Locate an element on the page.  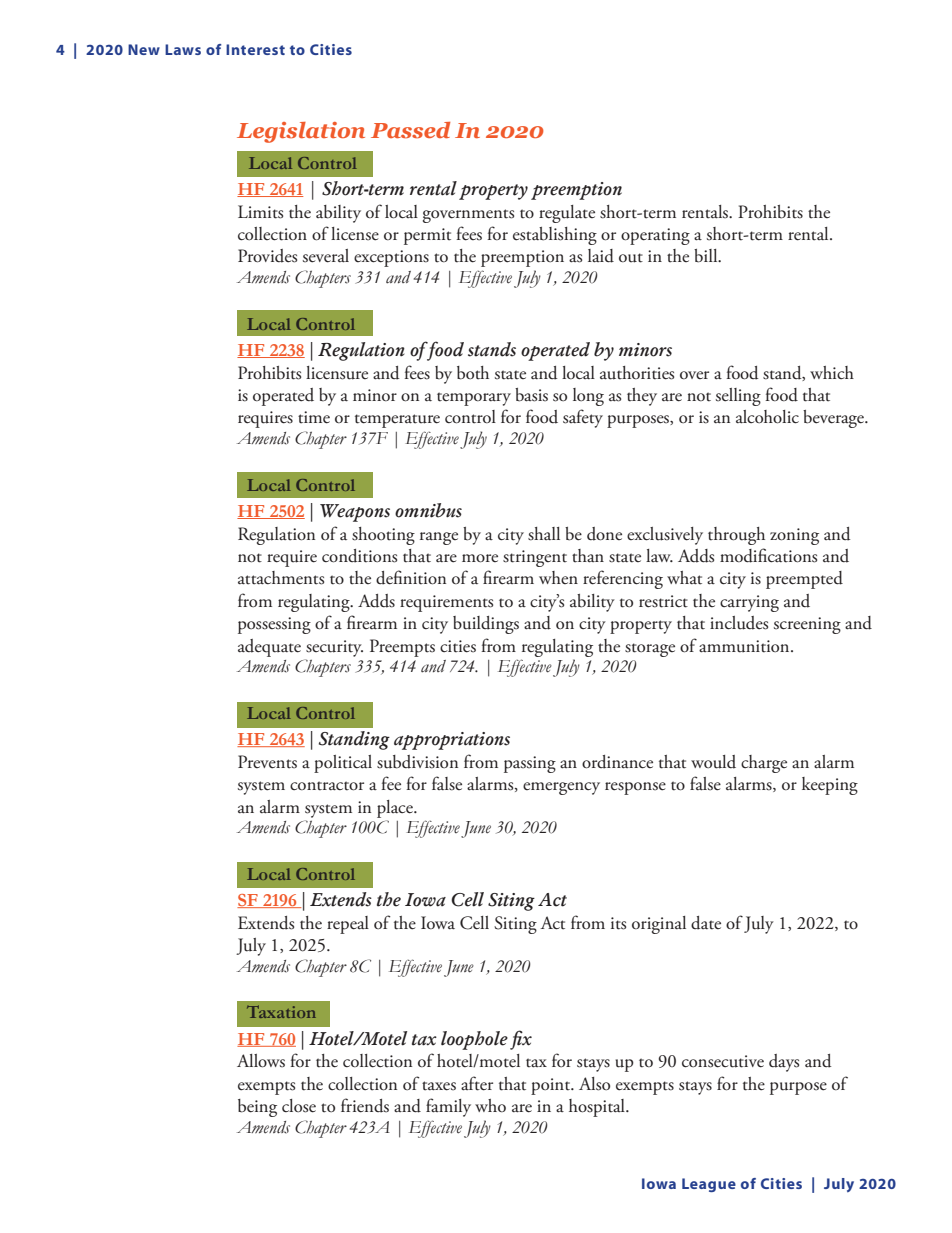
being is located at coordinates (257, 1108).
